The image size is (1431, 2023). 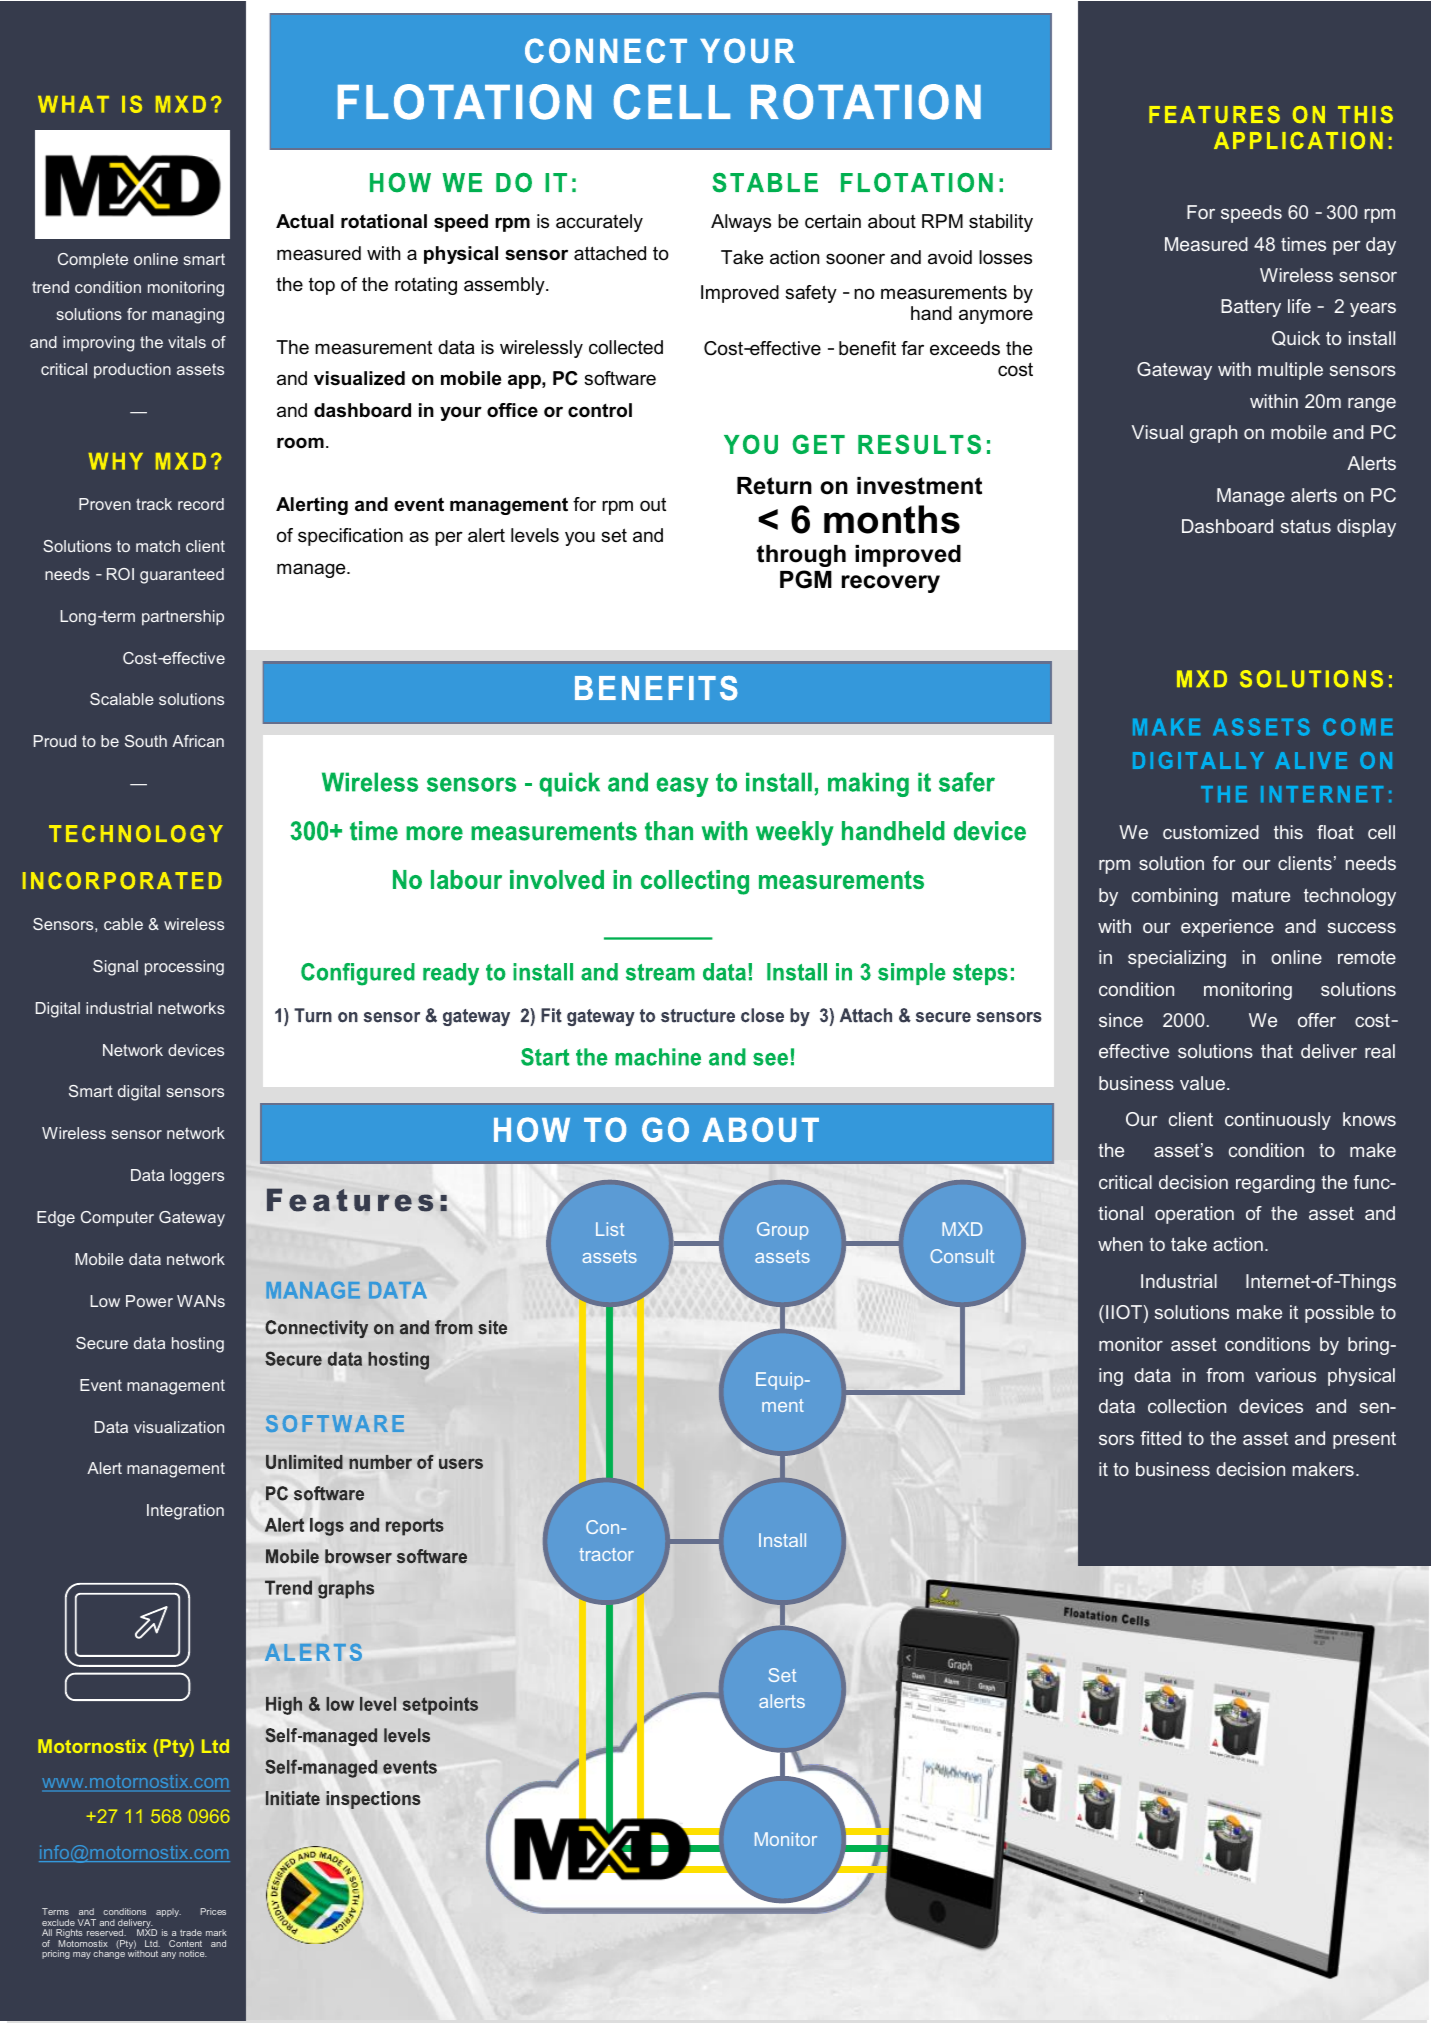 I want to click on loggers, so click(x=197, y=1177).
